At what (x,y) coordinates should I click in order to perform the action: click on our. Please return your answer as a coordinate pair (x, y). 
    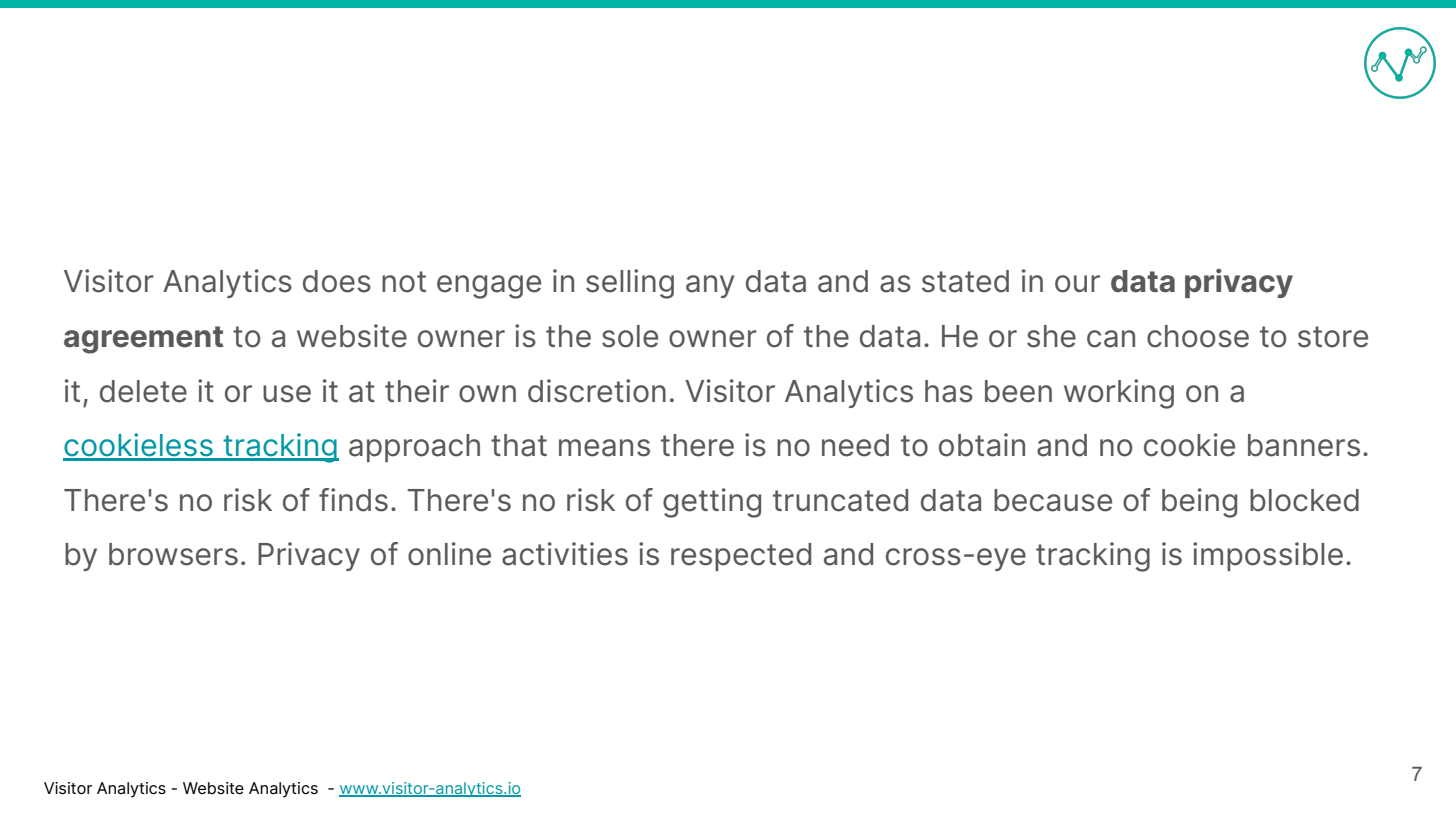
    Looking at the image, I should click on (1077, 284).
